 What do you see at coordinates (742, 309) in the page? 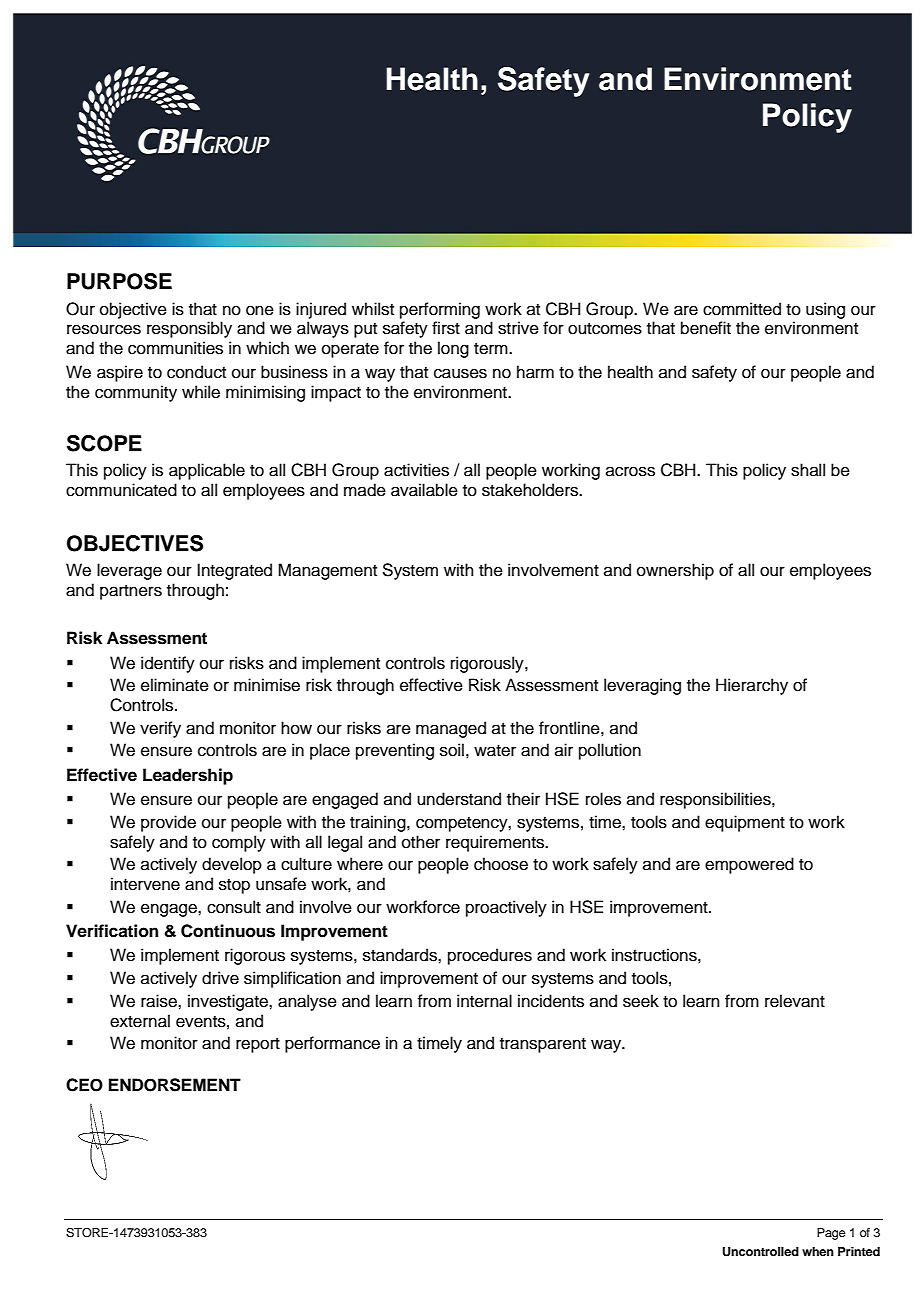
I see `committed` at bounding box center [742, 309].
